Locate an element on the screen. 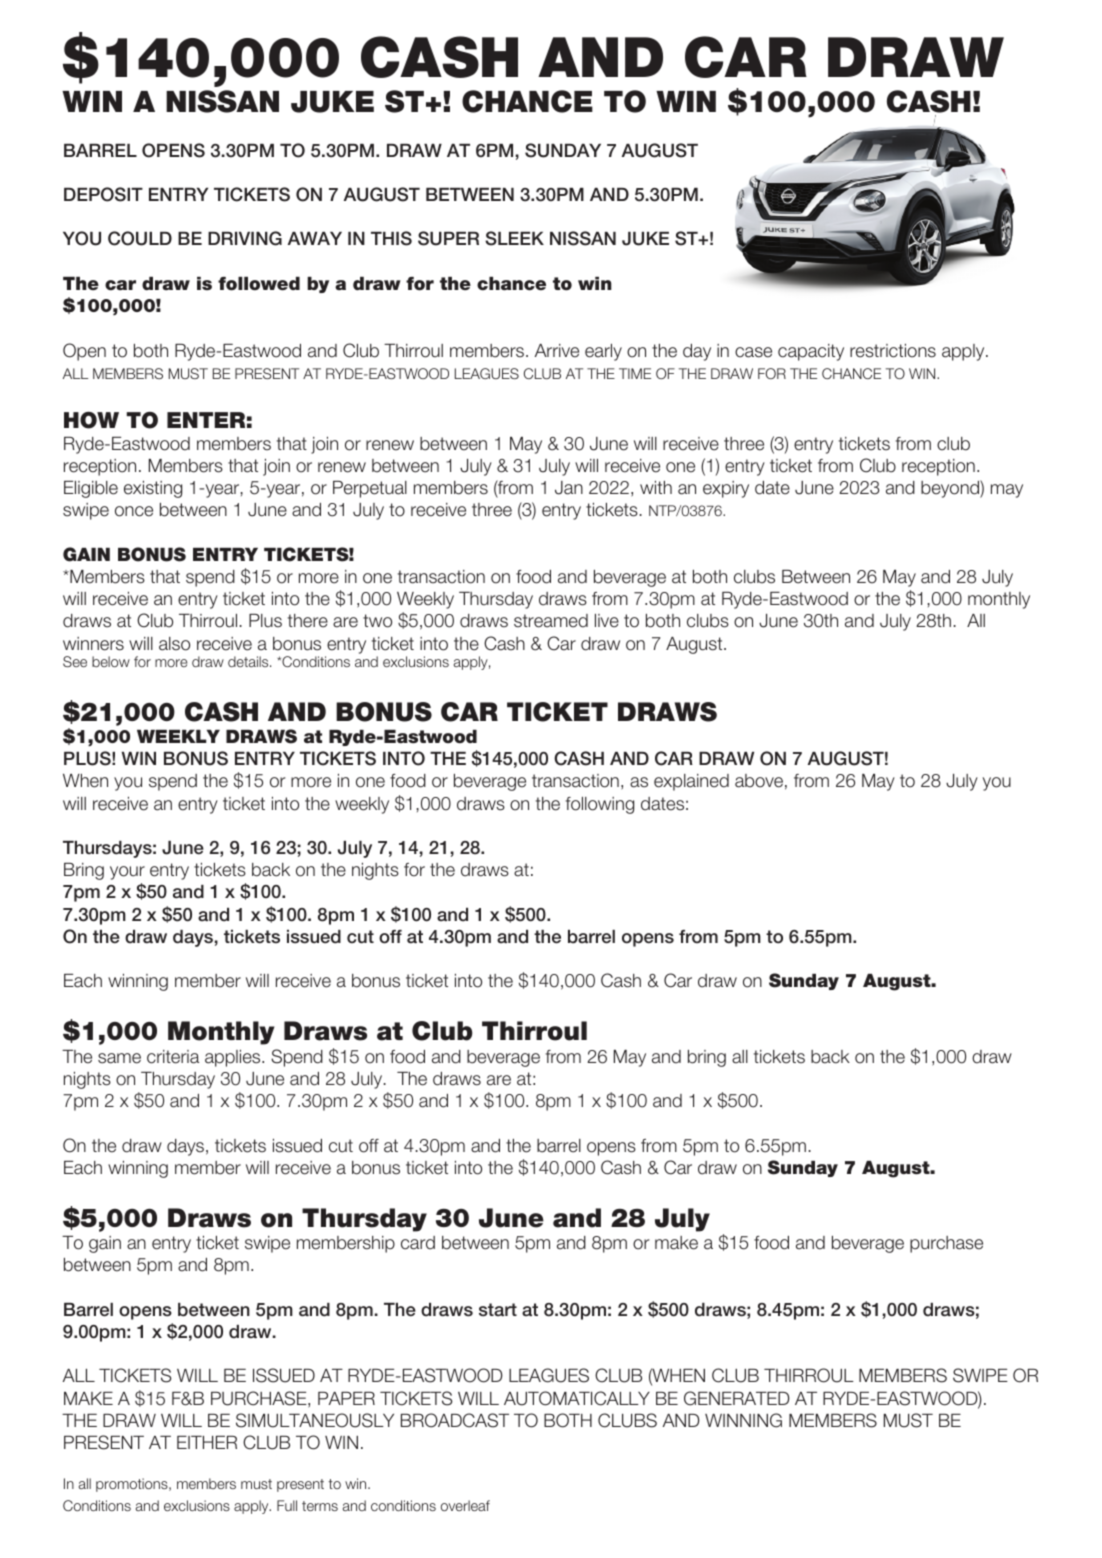 The height and width of the screenshot is (1558, 1102). criteria is located at coordinates (173, 1057).
